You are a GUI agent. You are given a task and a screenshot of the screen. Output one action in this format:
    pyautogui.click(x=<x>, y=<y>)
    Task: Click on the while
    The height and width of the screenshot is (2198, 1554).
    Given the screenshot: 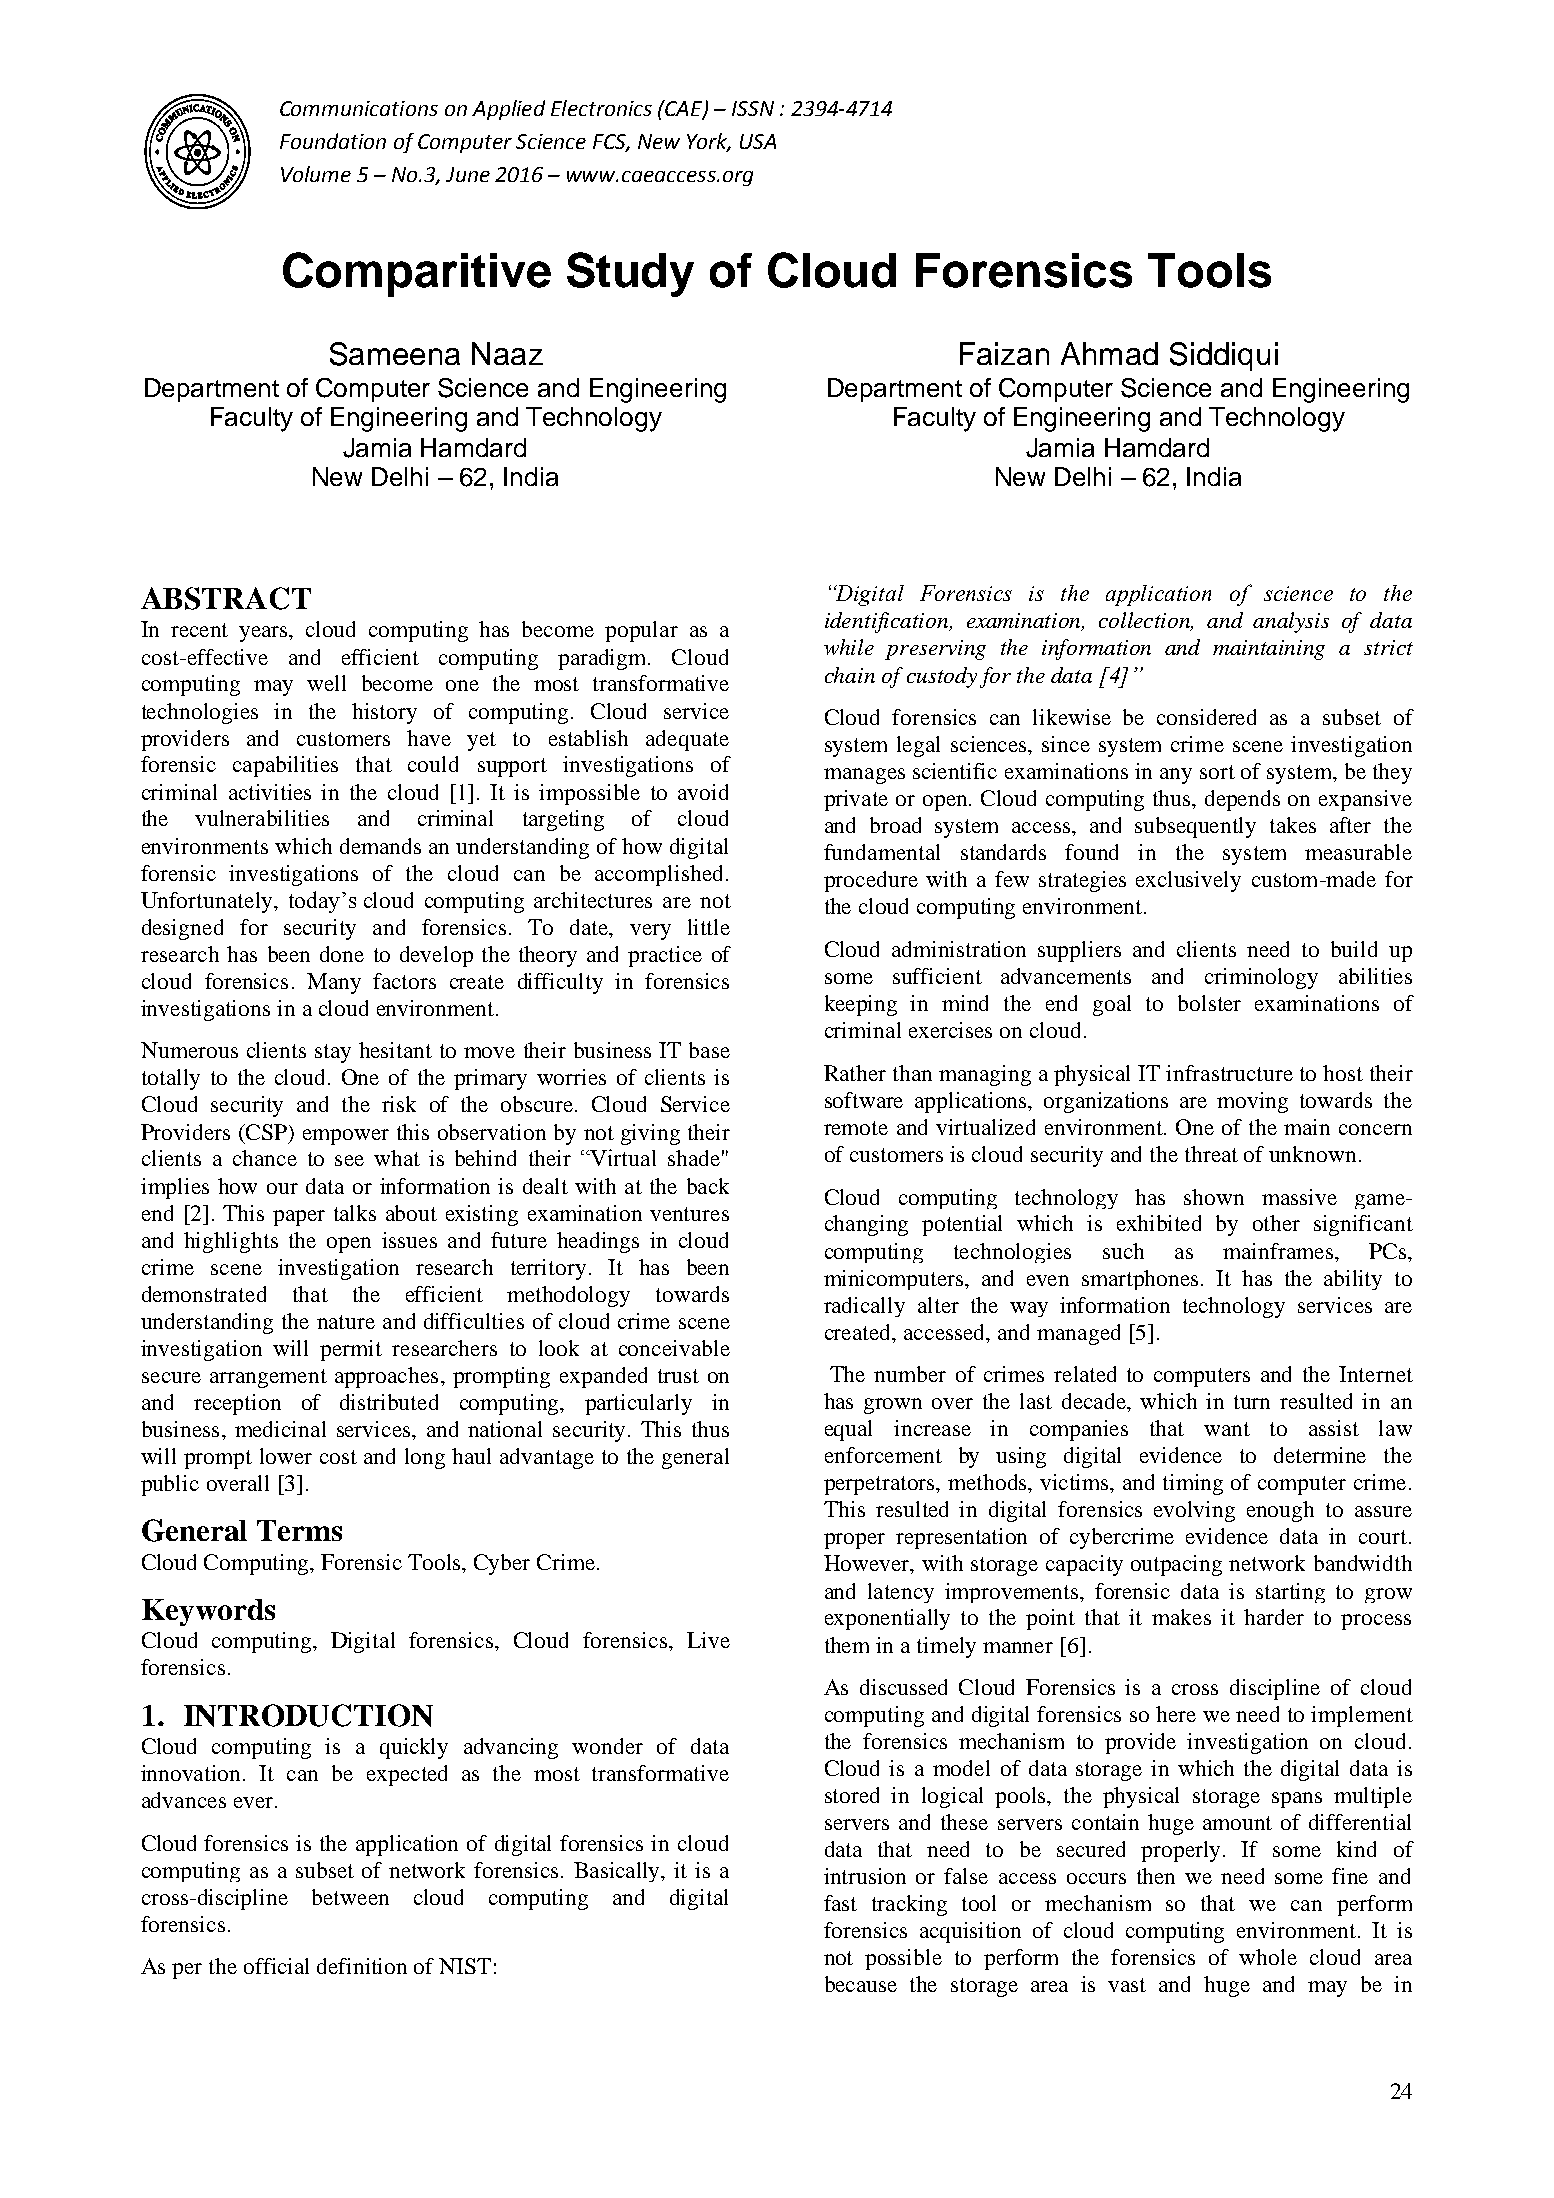 What is the action you would take?
    pyautogui.click(x=849, y=647)
